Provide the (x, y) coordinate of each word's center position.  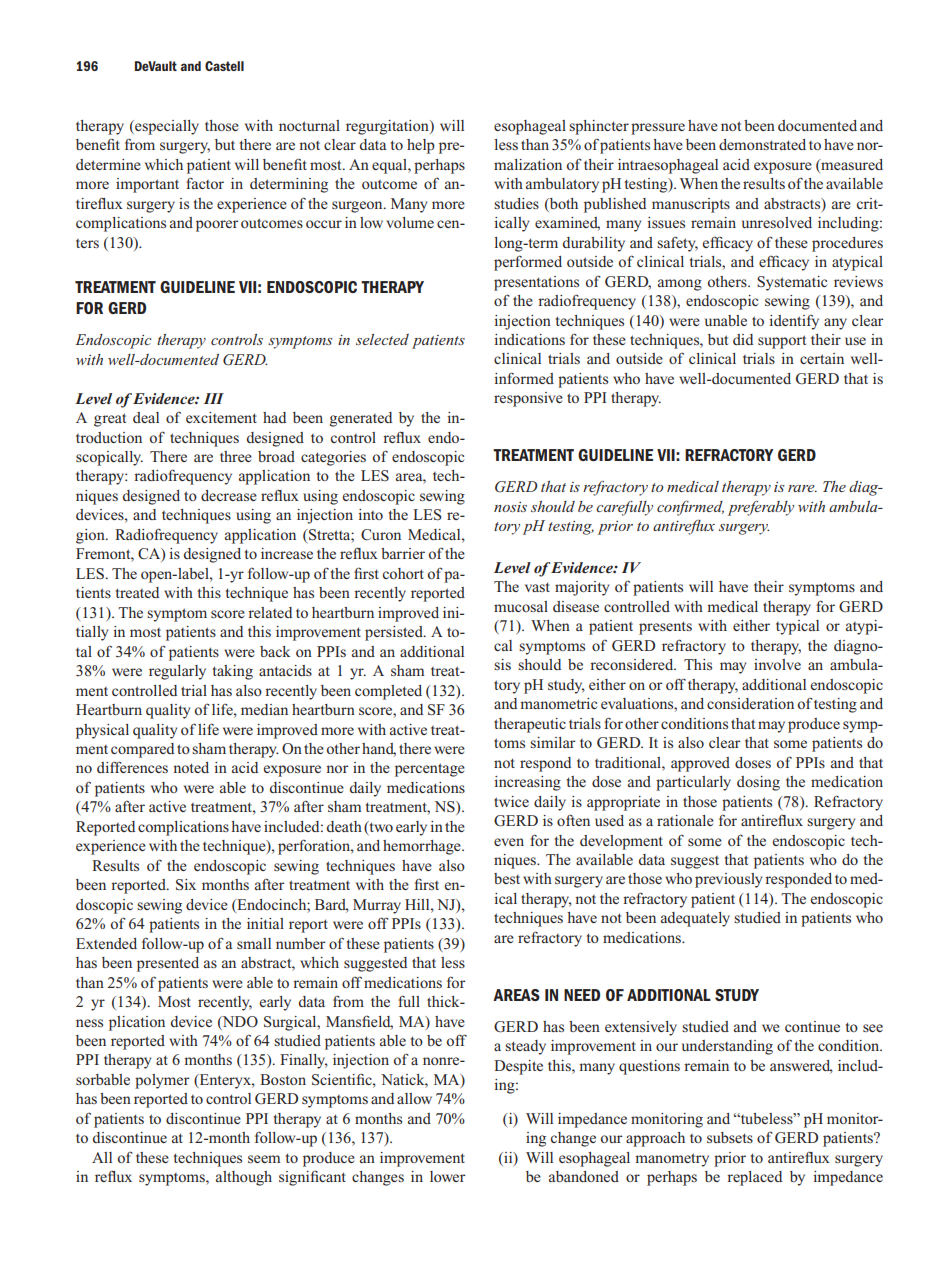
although (244, 1178)
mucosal (521, 606)
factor (205, 183)
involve (777, 664)
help (421, 146)
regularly (177, 672)
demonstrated (762, 144)
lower (447, 1176)
